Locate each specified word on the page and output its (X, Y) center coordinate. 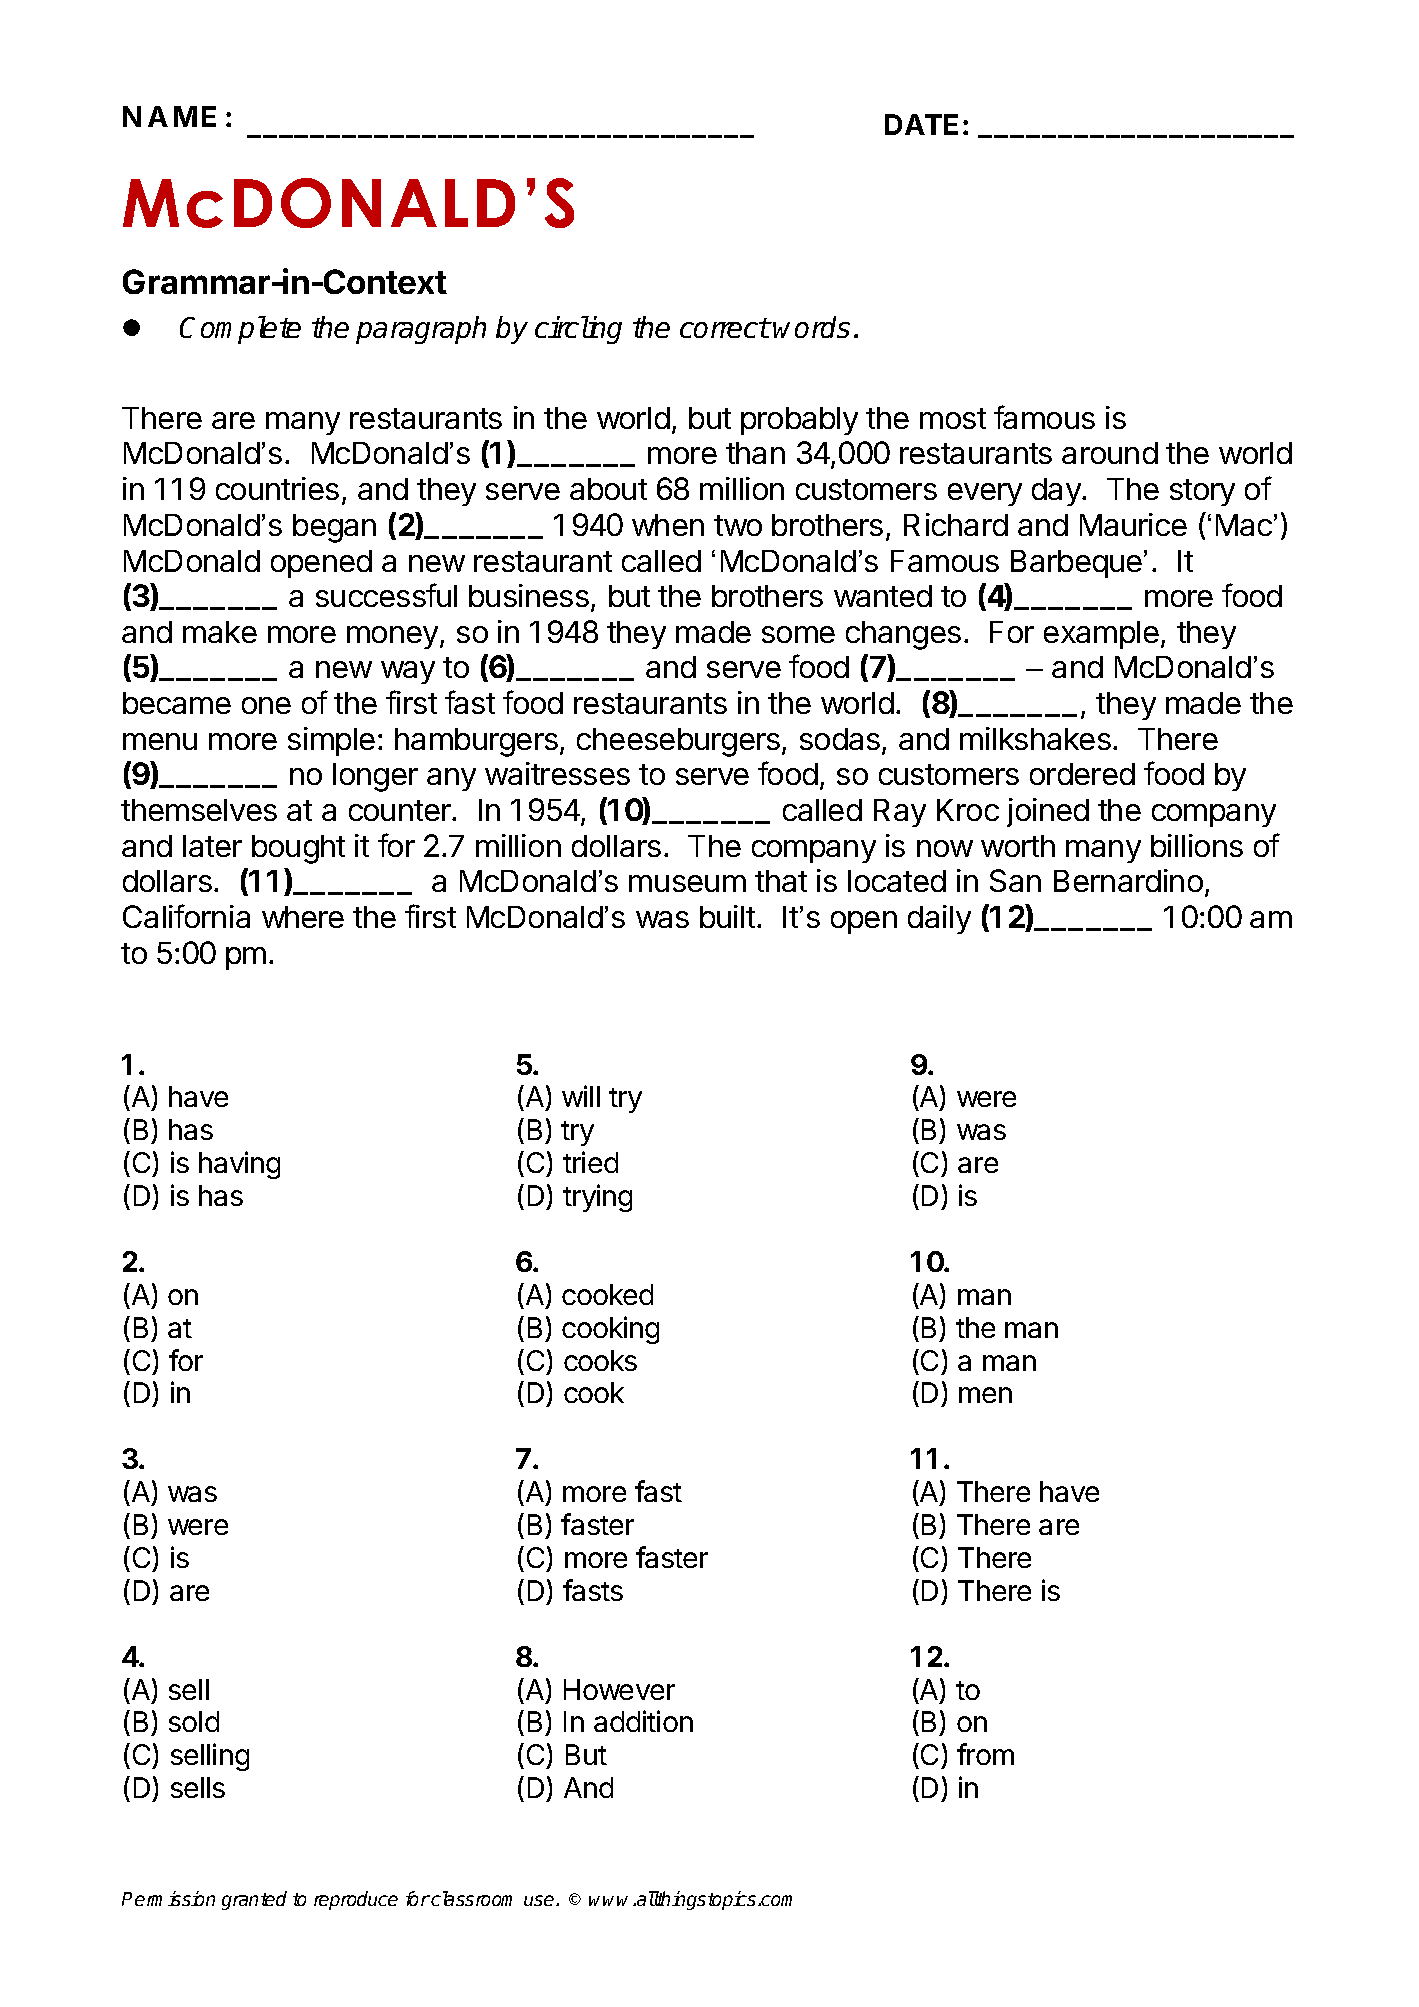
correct (725, 328)
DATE (921, 124)
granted (254, 1900)
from (985, 1754)
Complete (240, 330)
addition (643, 1721)
